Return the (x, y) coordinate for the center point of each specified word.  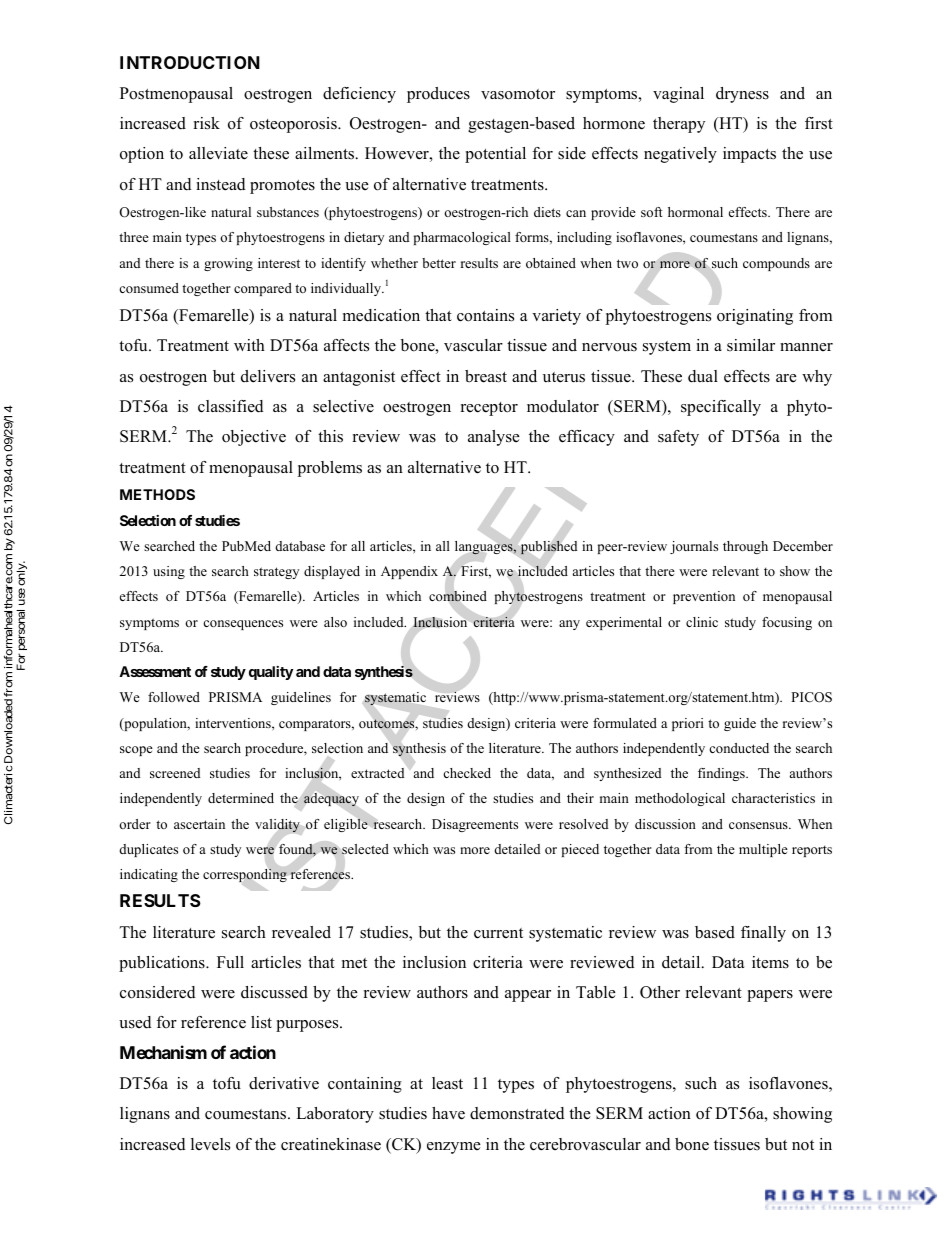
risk (207, 123)
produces (438, 95)
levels (210, 1144)
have (448, 1113)
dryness (742, 95)
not (803, 1145)
